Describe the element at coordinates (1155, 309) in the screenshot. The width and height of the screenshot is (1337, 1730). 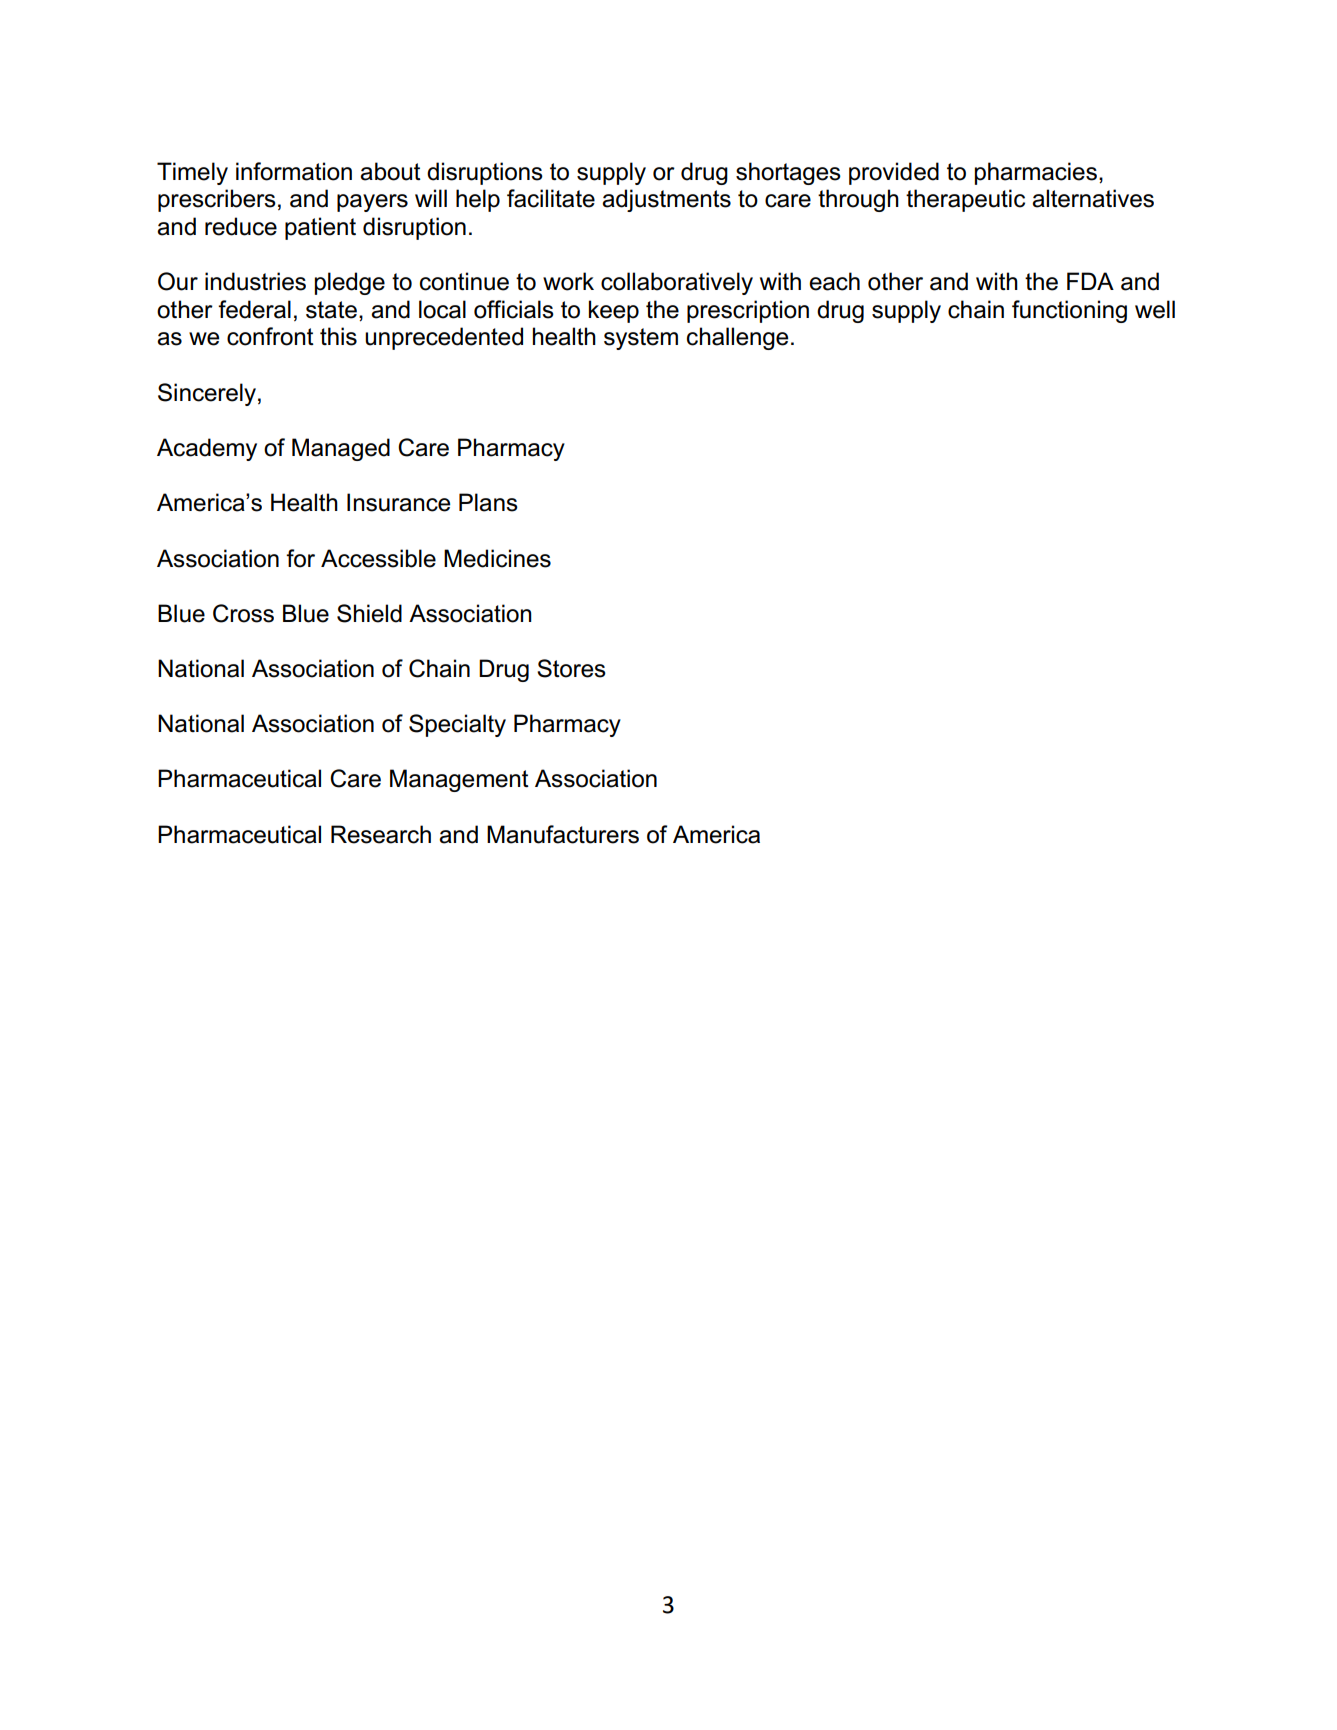
I see `well` at that location.
